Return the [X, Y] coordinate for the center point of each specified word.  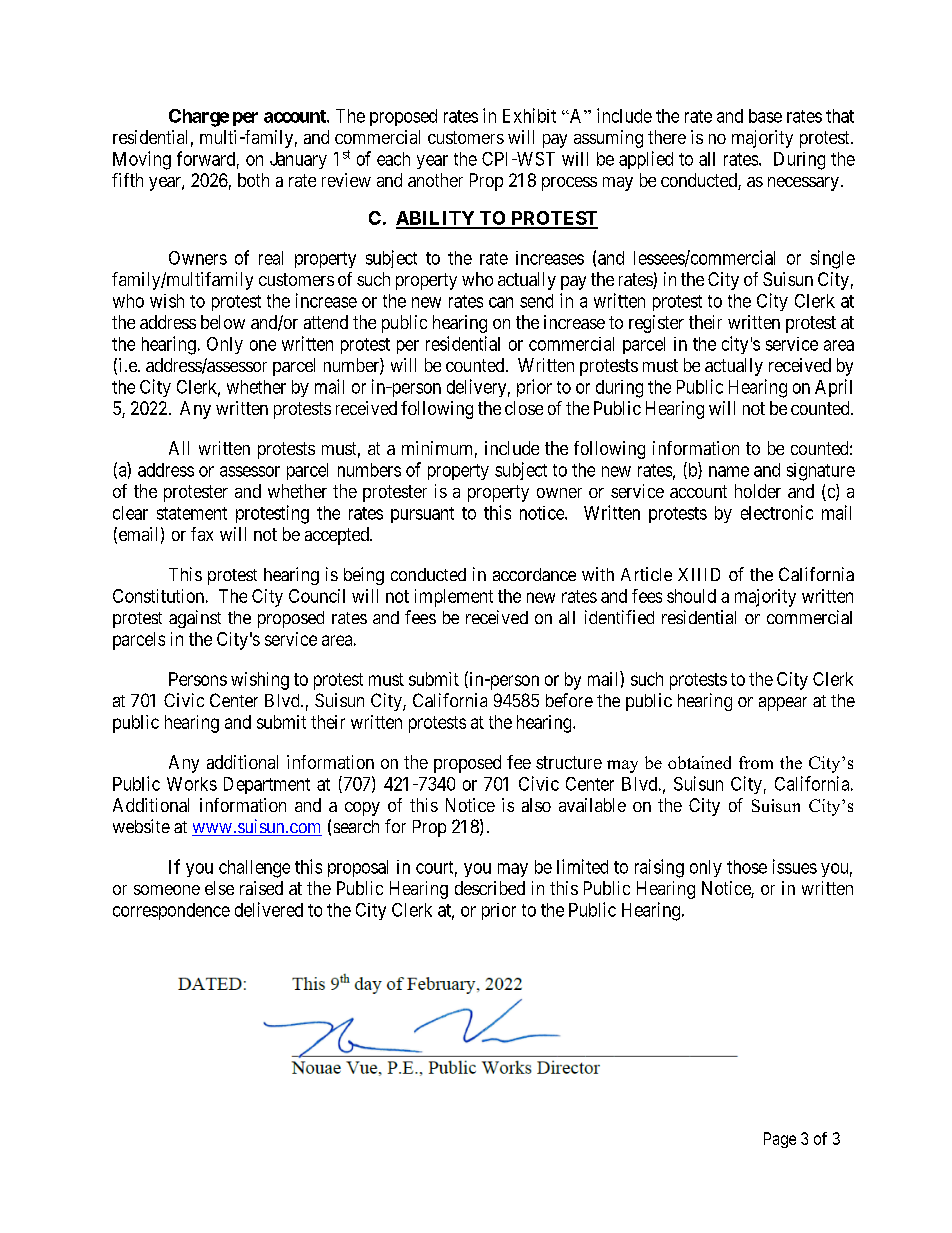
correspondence [171, 911]
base [765, 116]
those [747, 867]
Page [780, 1140]
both [253, 180]
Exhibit [529, 115]
